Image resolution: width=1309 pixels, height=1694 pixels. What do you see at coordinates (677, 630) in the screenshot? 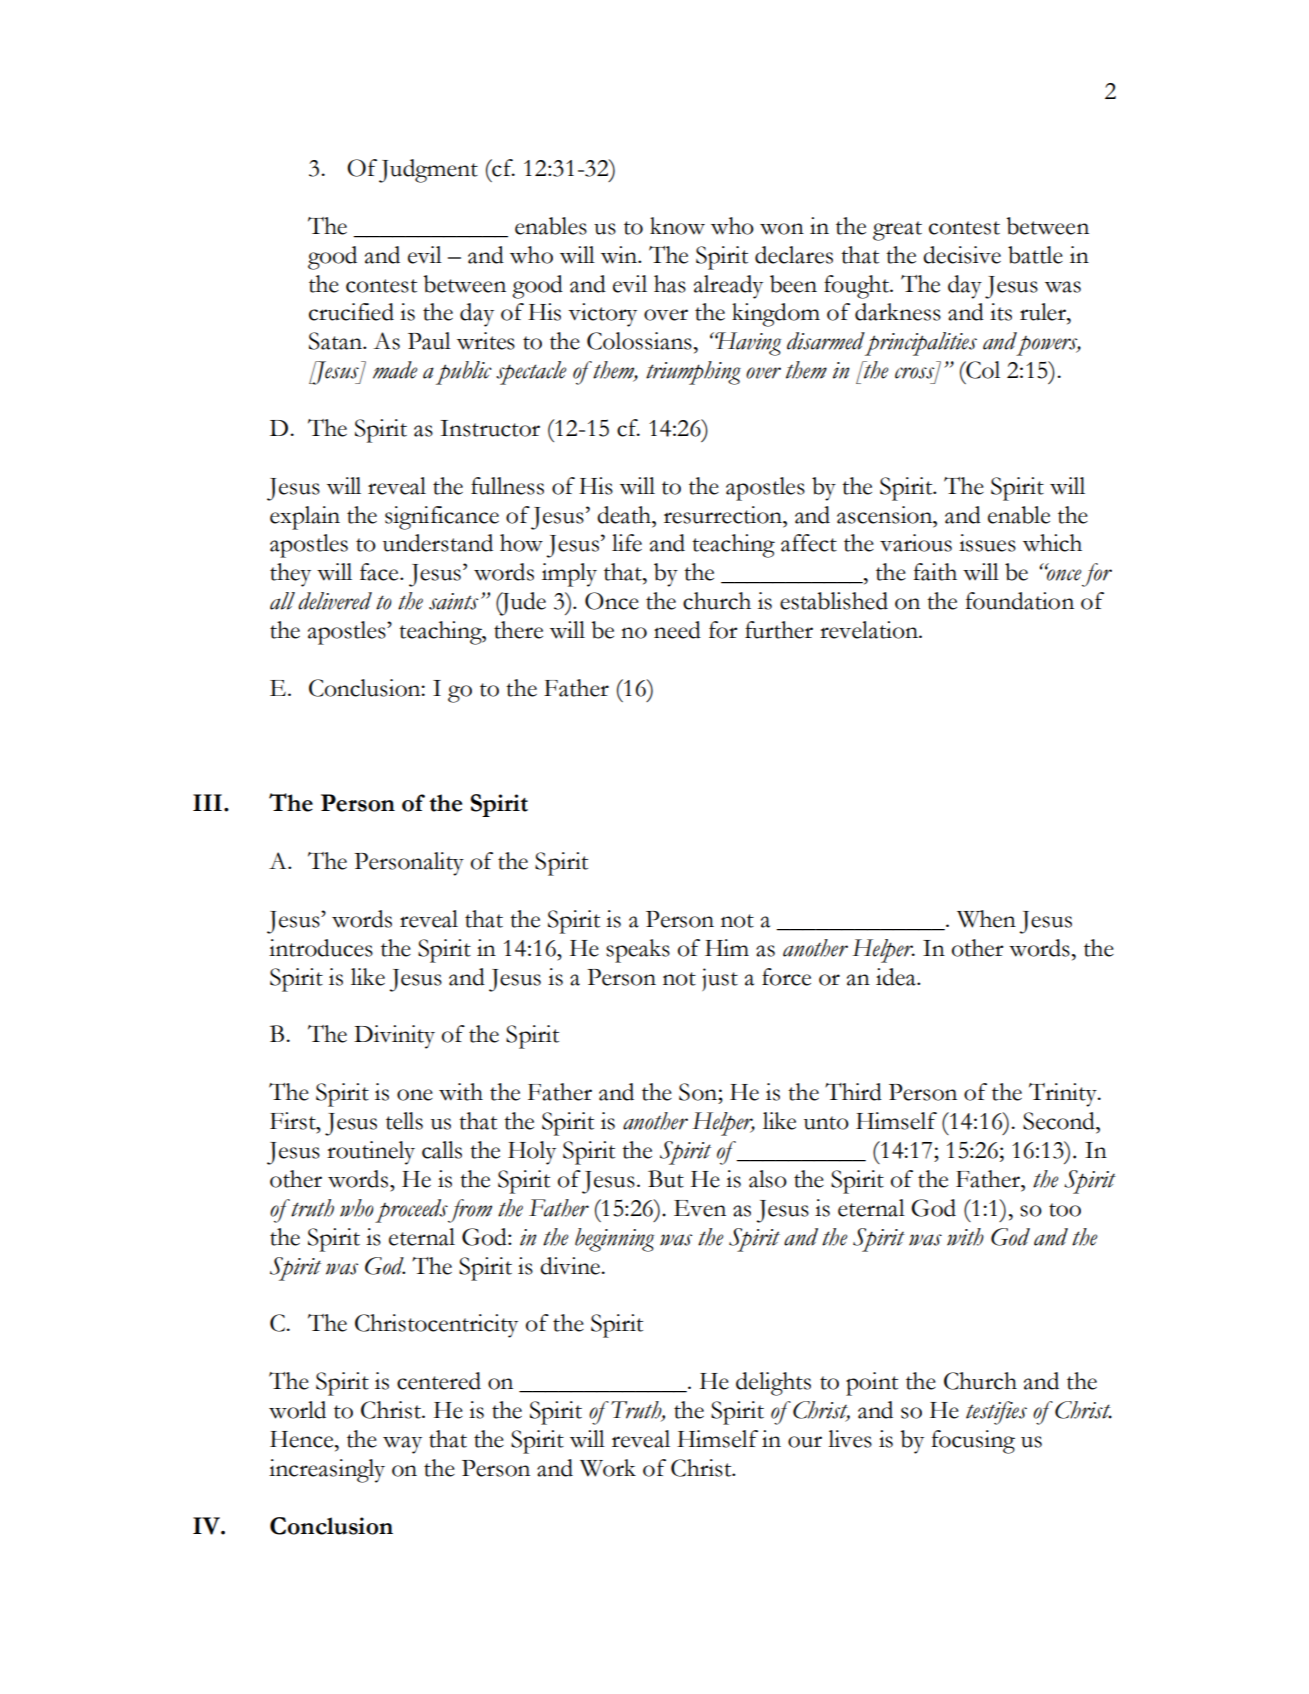
I see `need` at bounding box center [677, 630].
